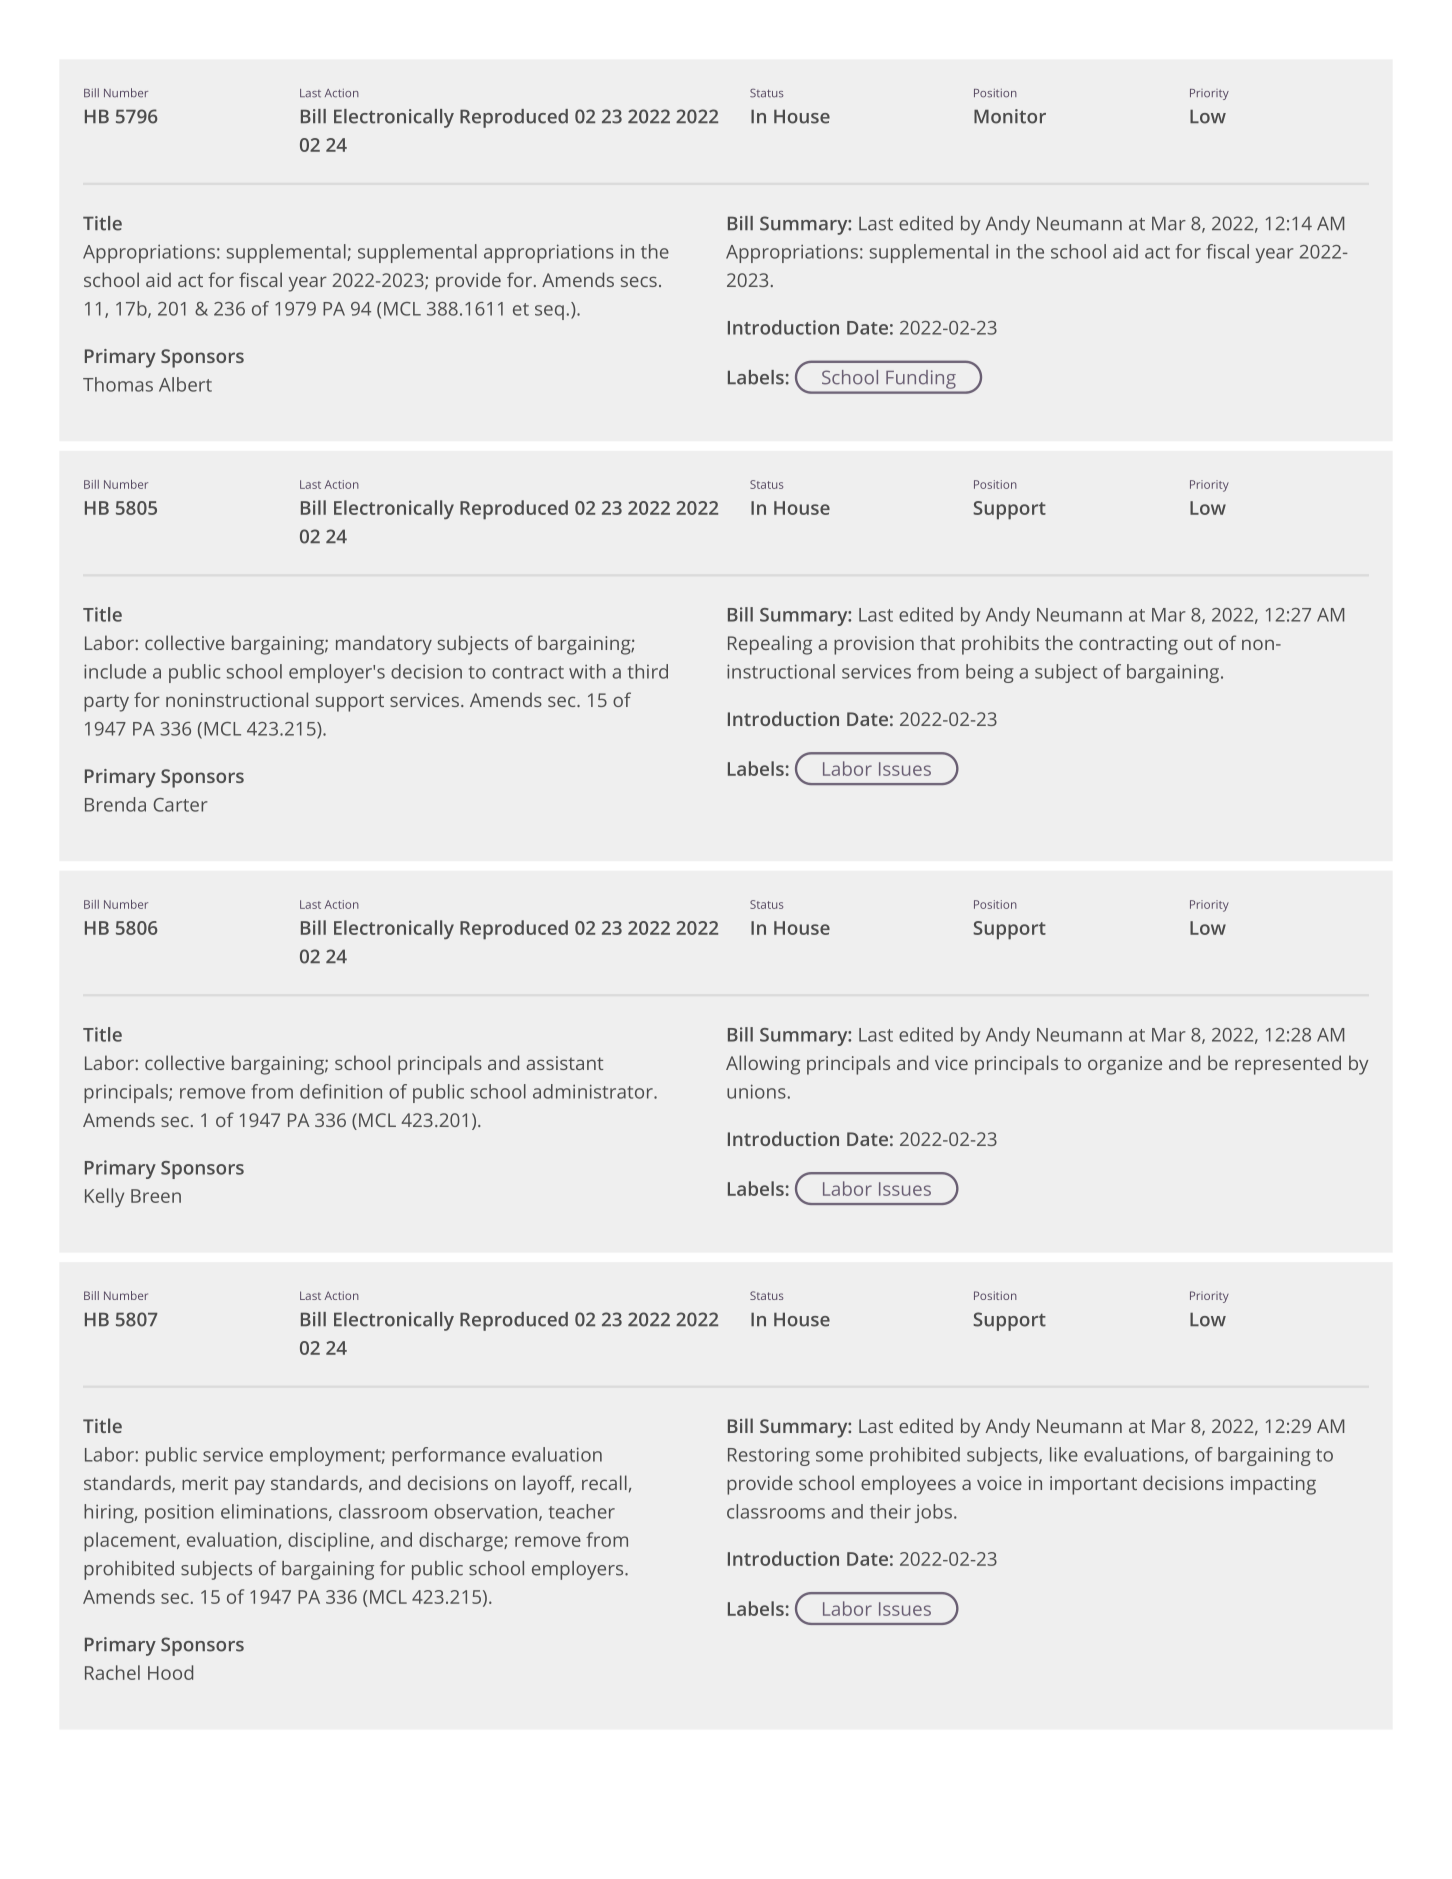 The image size is (1452, 1879). What do you see at coordinates (185, 384) in the page?
I see `Albert` at bounding box center [185, 384].
